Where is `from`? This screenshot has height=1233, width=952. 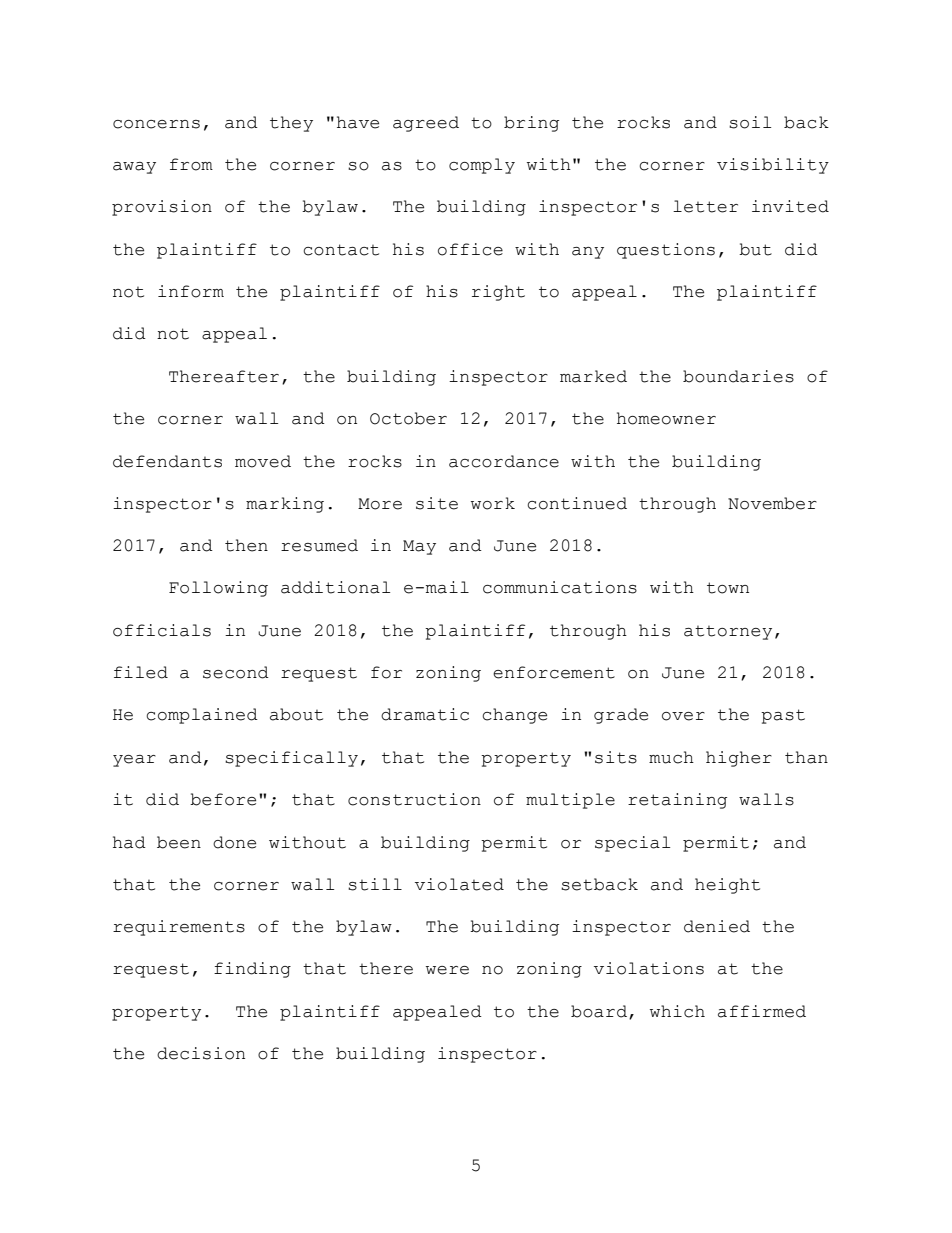 from is located at coordinates (191, 164).
